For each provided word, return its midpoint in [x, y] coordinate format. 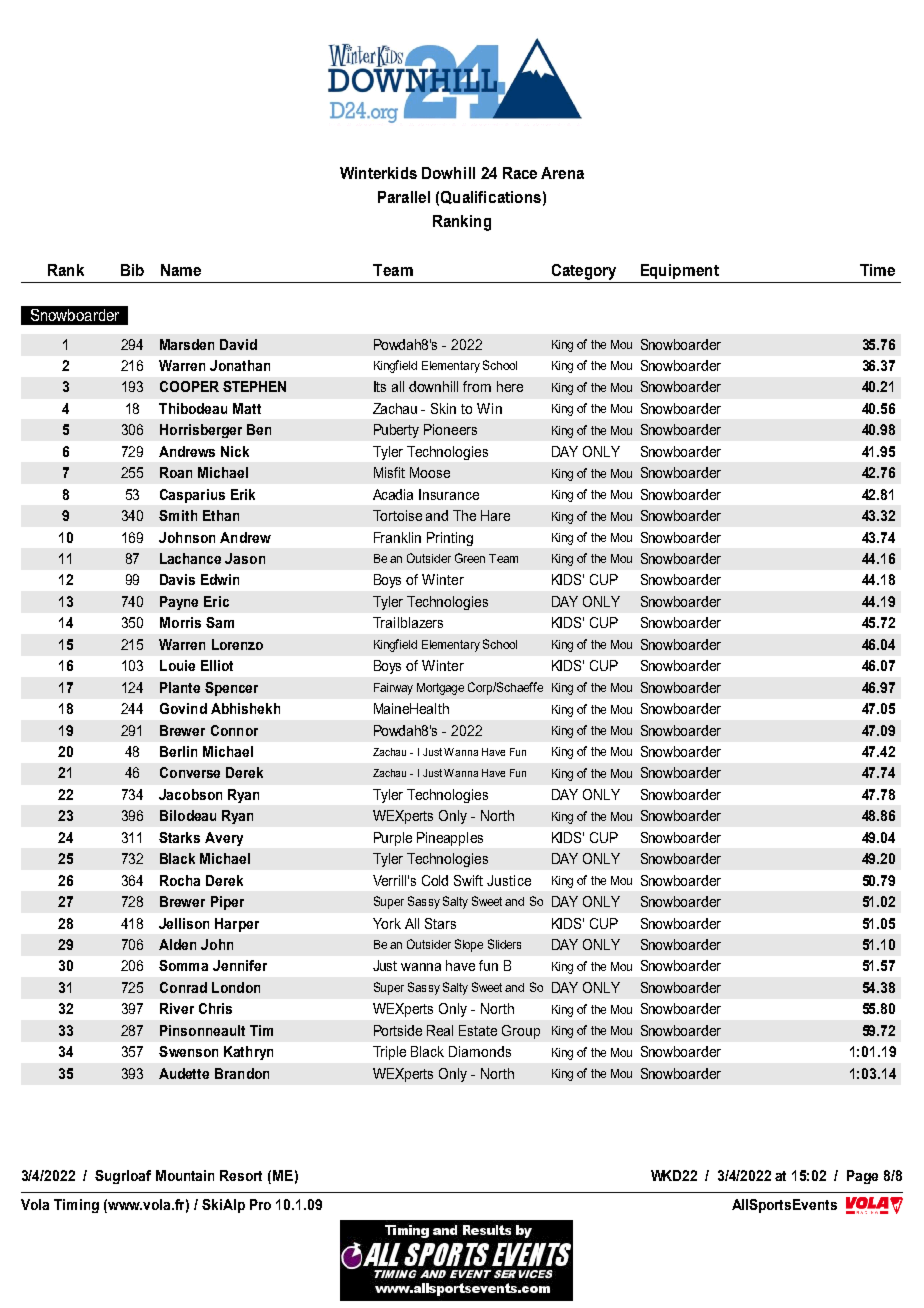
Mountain [185, 1175]
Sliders [504, 944]
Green [470, 558]
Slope [469, 945]
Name [181, 270]
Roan [176, 472]
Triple [389, 1053]
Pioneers [450, 429]
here [510, 386]
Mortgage [440, 689]
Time [877, 270]
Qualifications [491, 197]
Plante [180, 687]
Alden [177, 944]
